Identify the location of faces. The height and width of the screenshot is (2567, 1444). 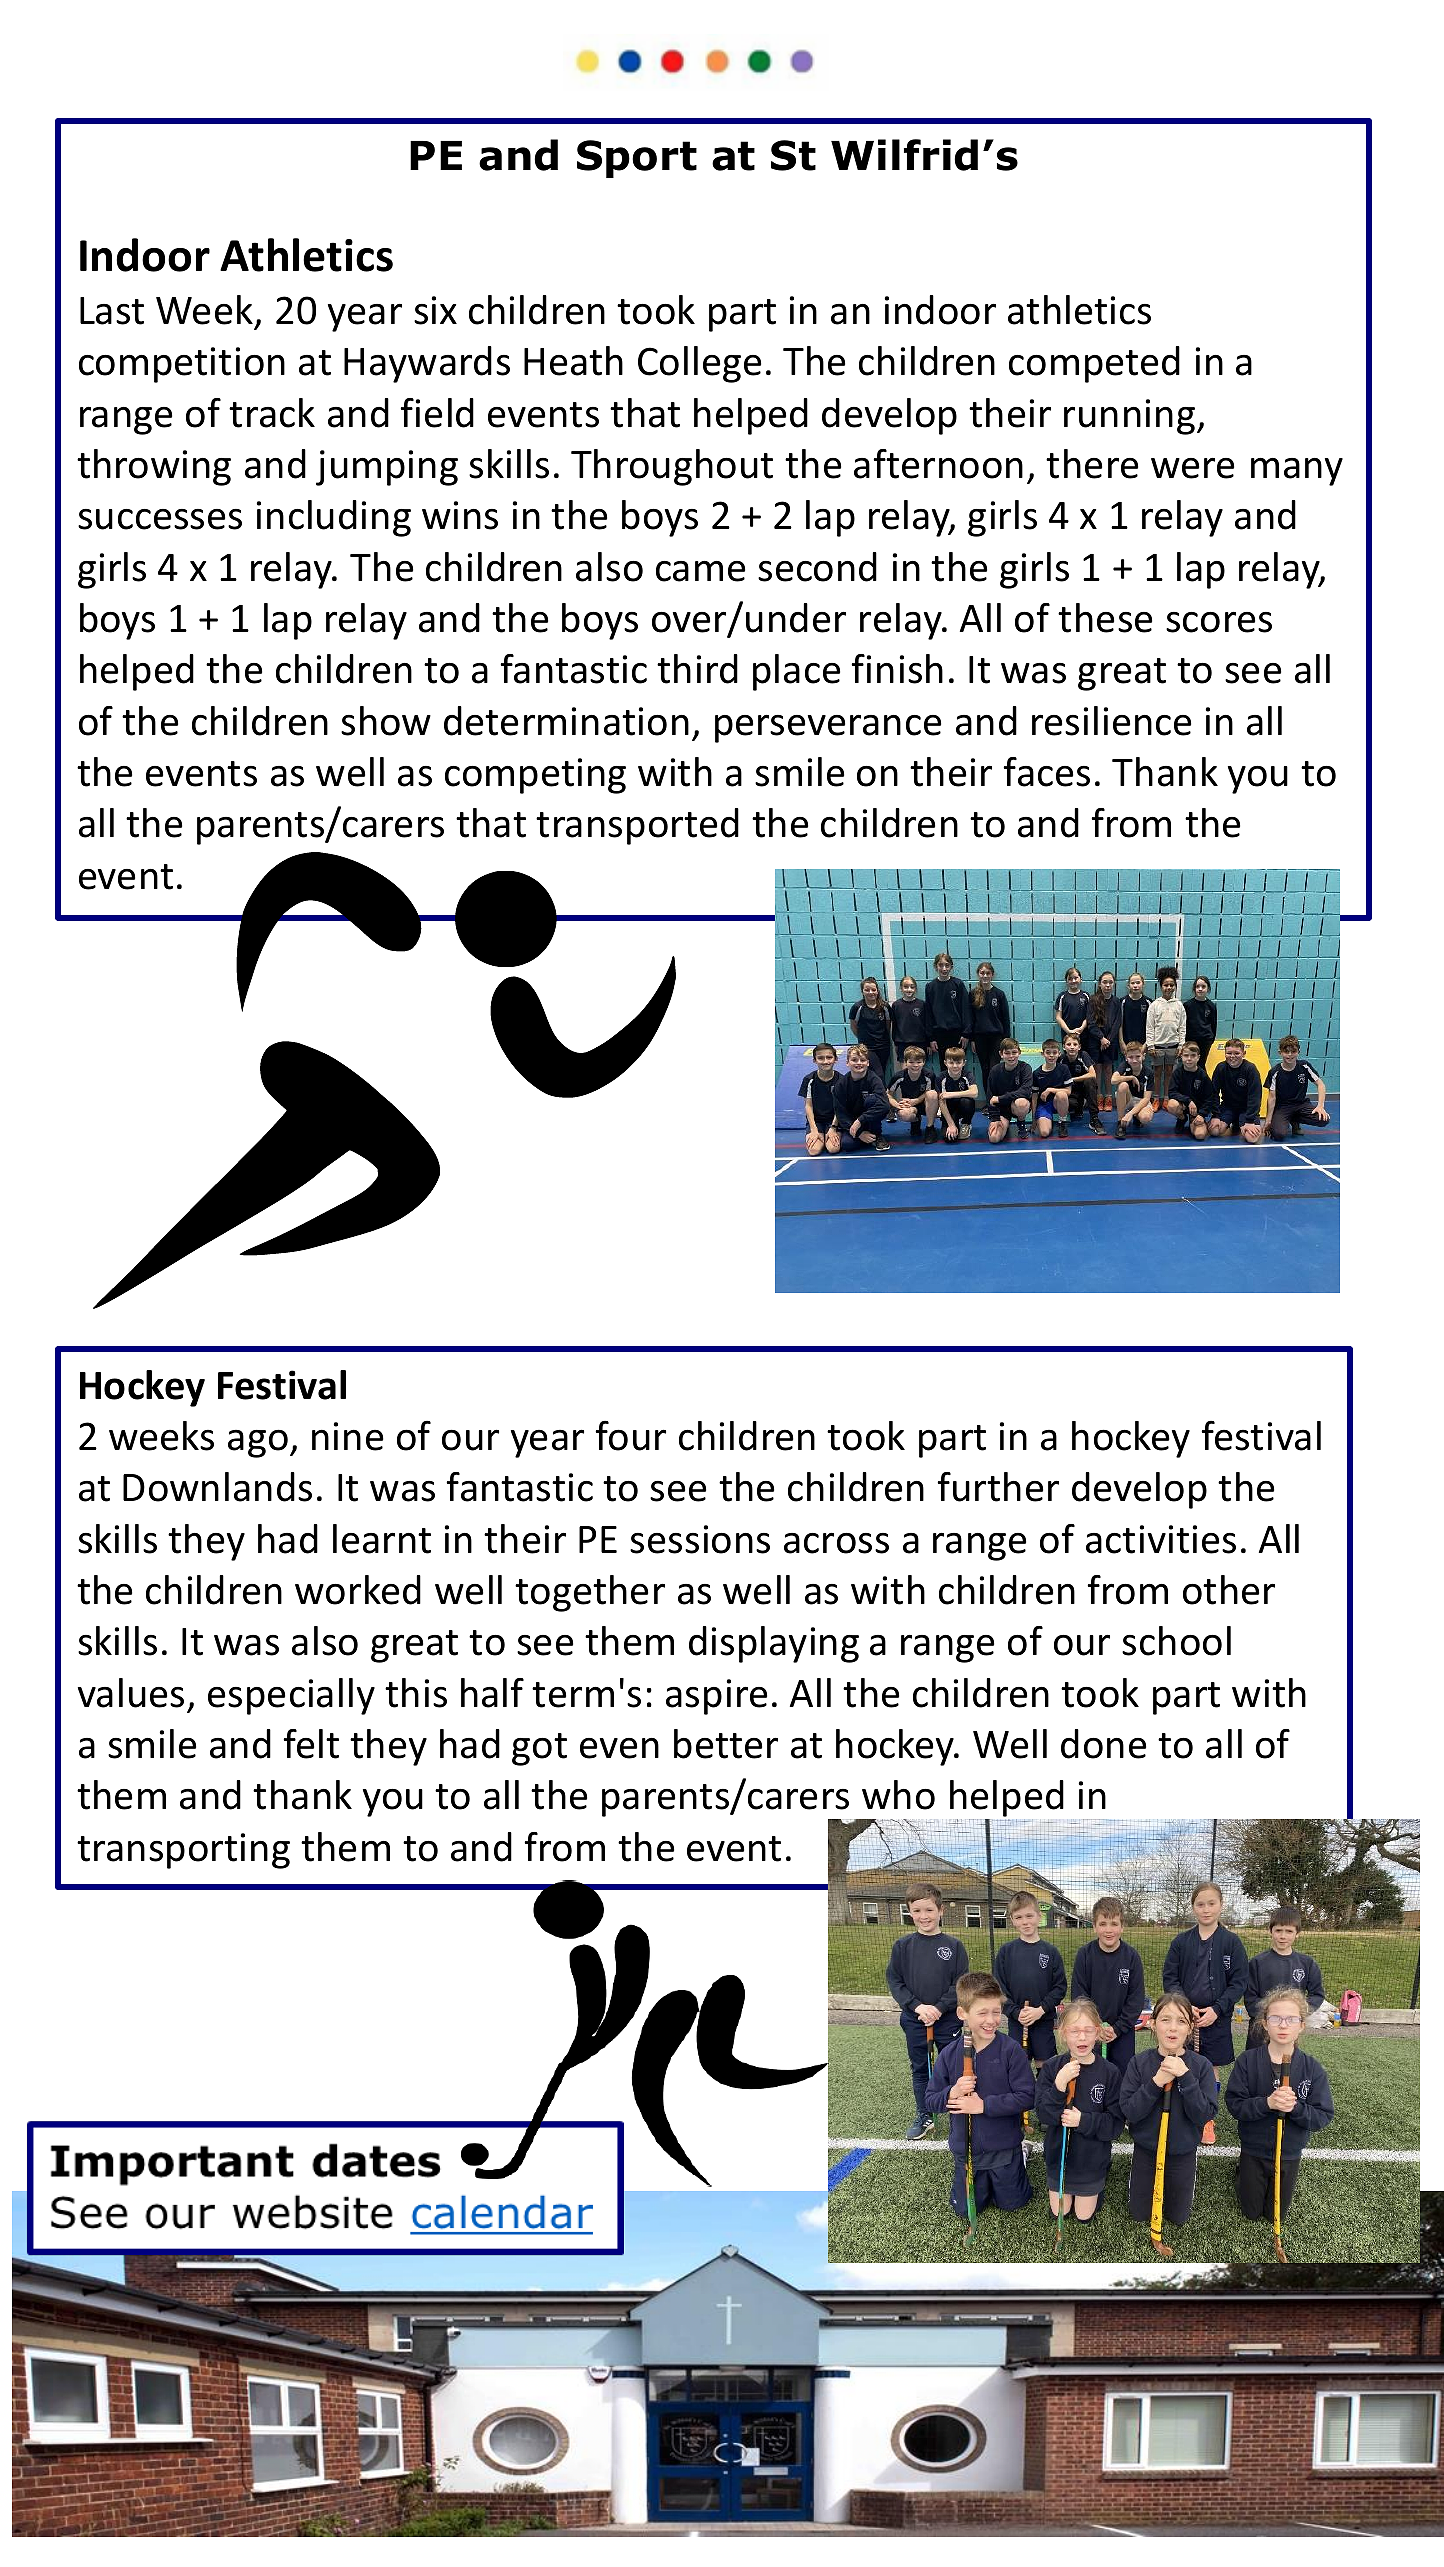
(1046, 772).
